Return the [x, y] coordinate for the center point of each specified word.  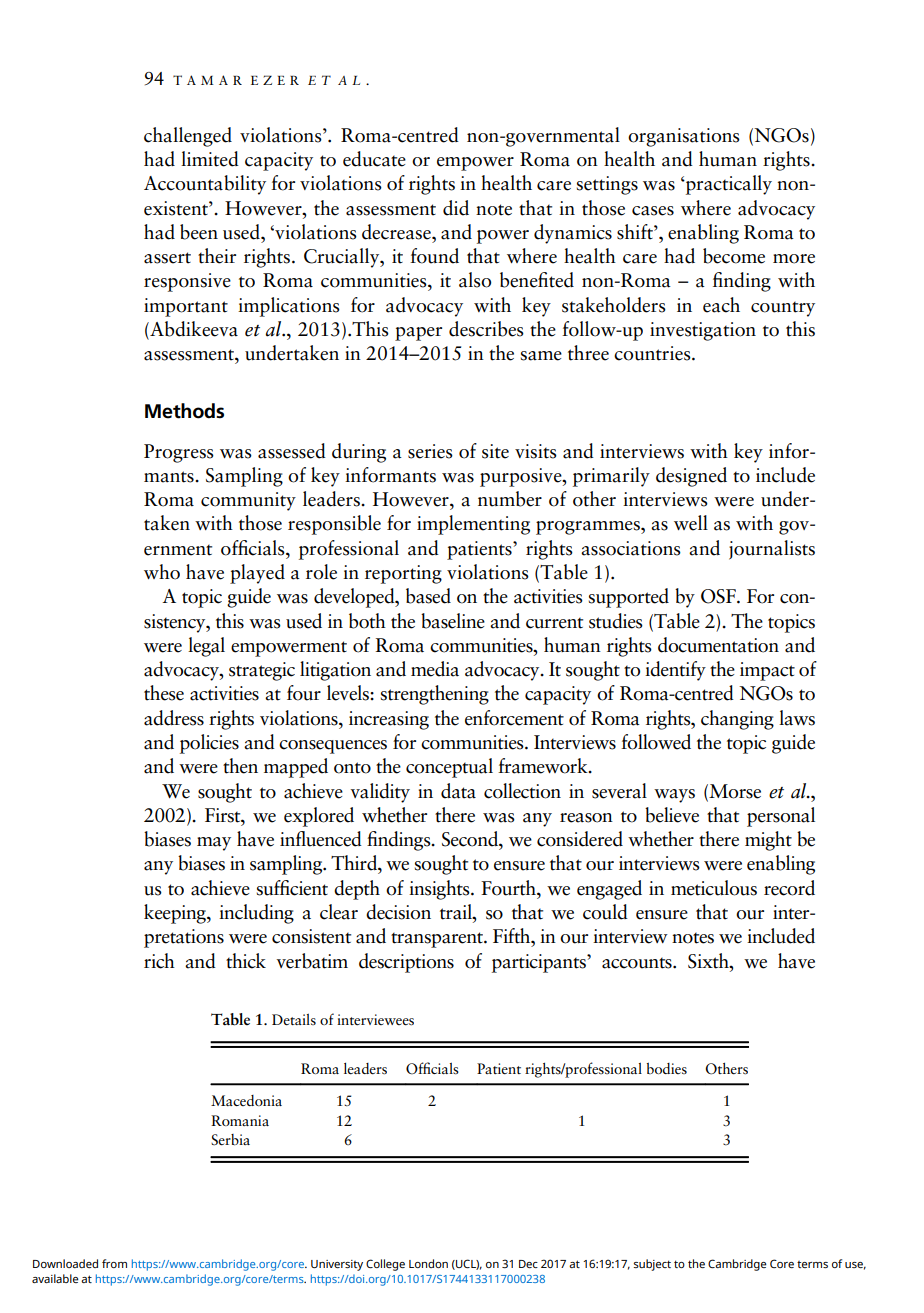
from [114, 1263]
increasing [389, 720]
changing [737, 720]
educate [374, 159]
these [164, 693]
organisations [684, 137]
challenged [188, 137]
